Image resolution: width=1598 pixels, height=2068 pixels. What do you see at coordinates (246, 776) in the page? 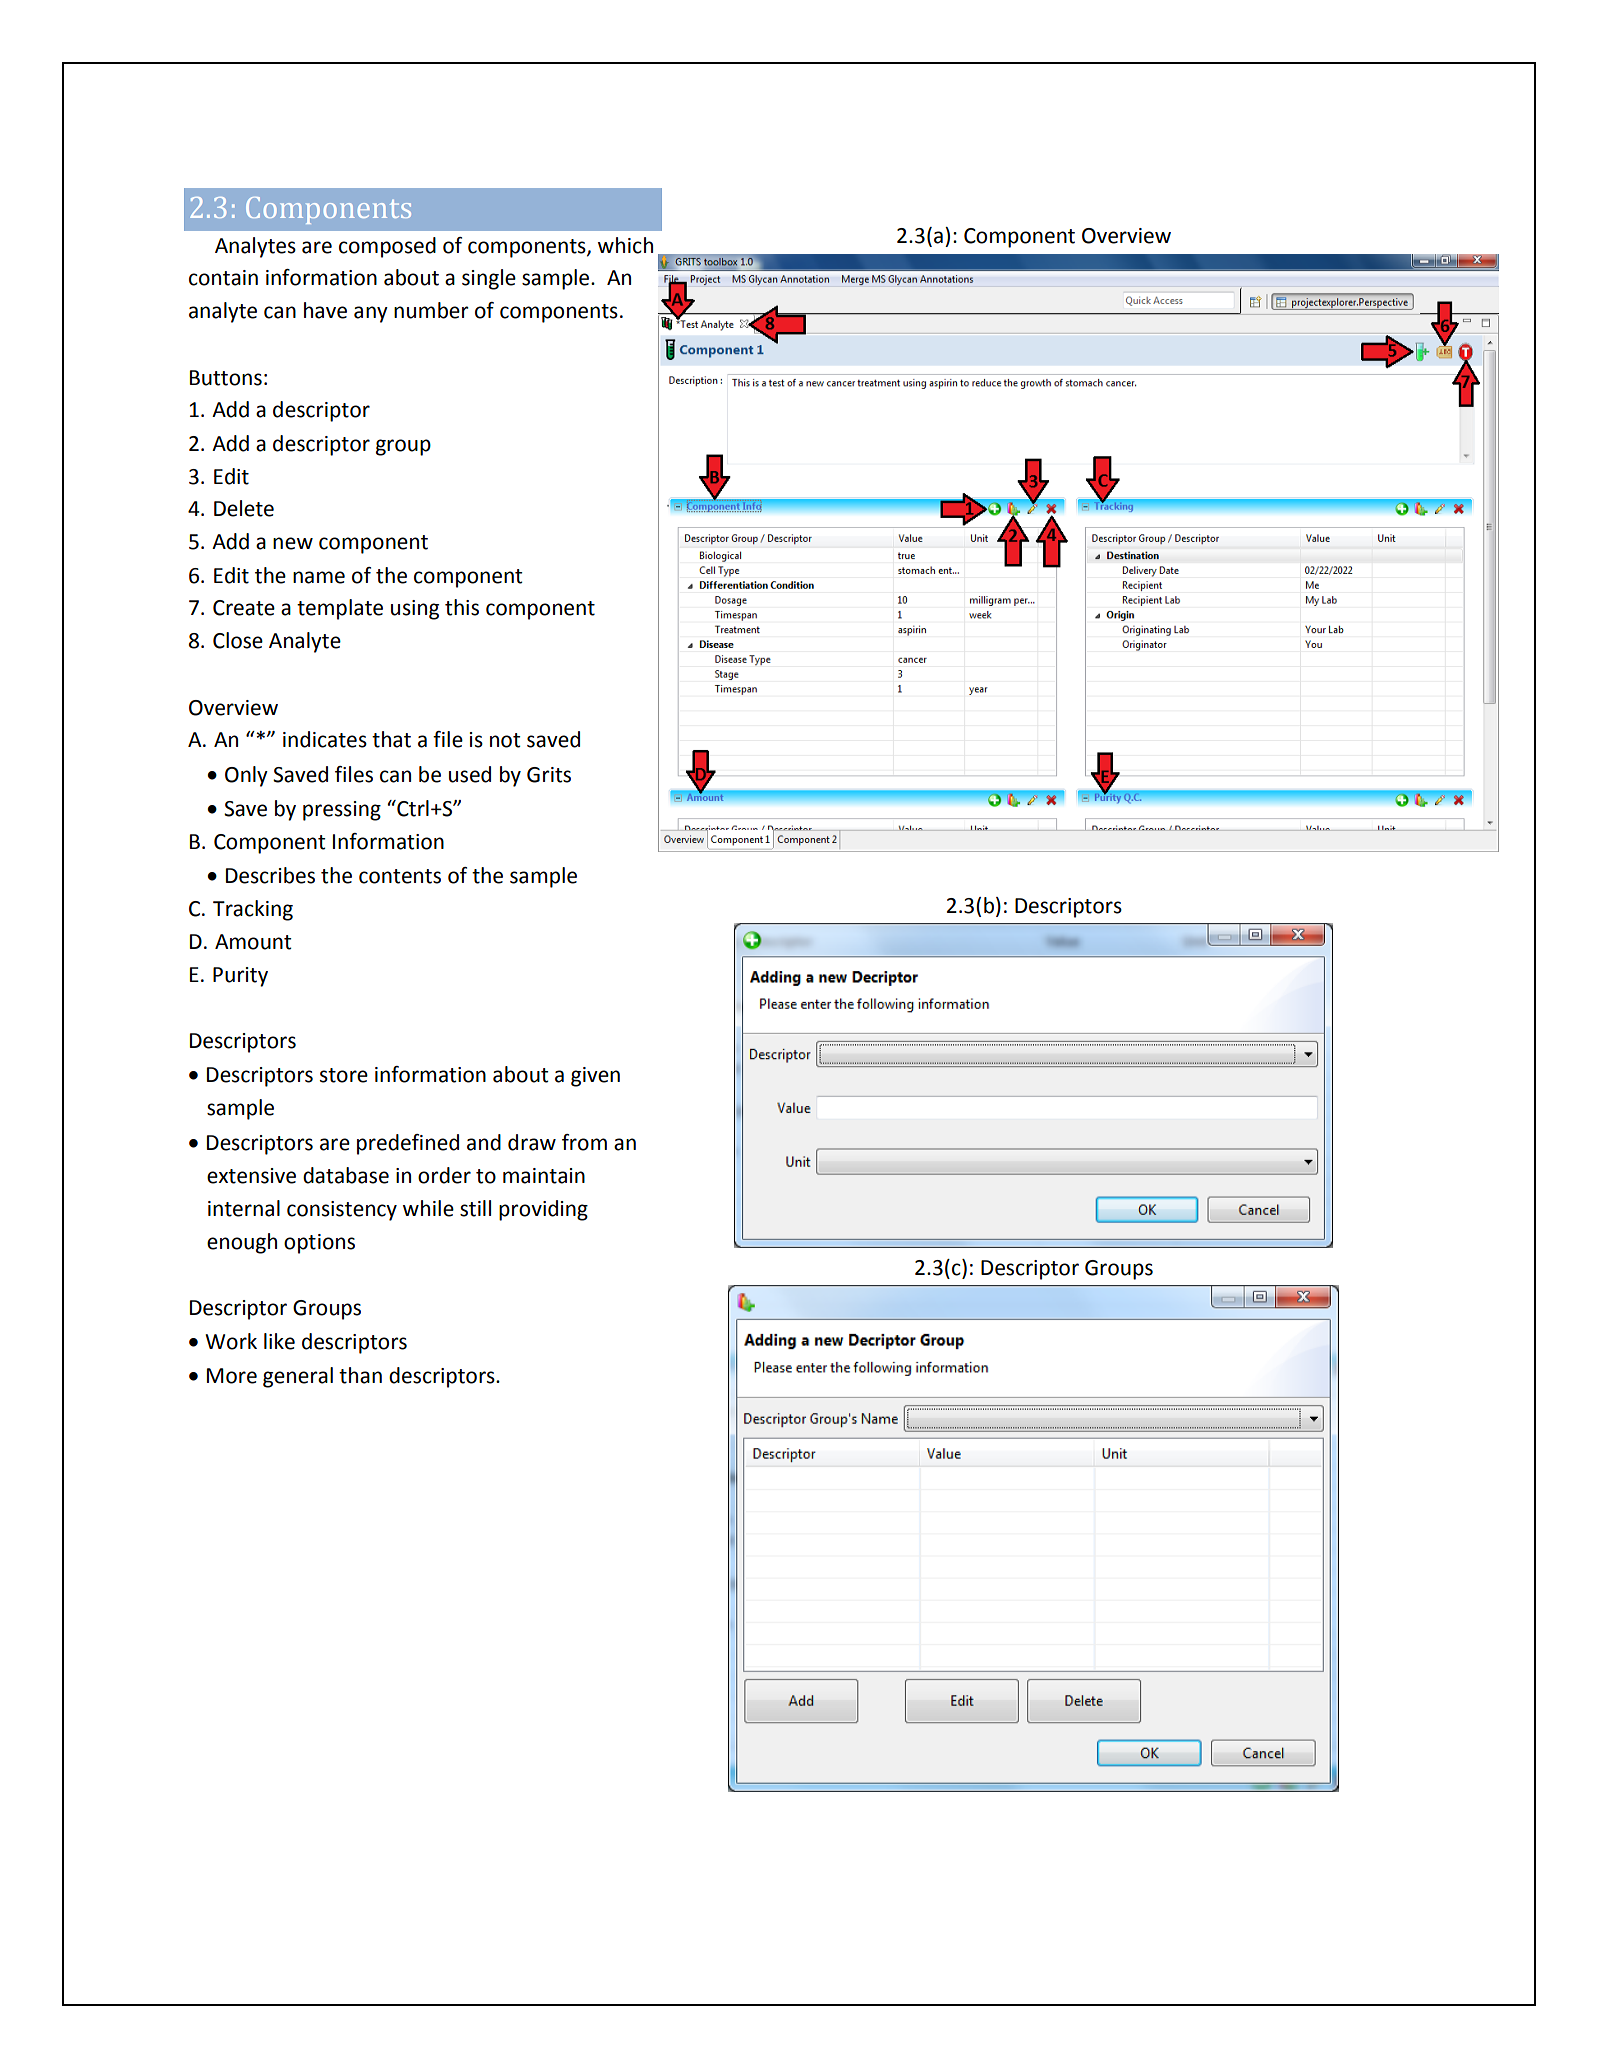
I see `Only` at bounding box center [246, 776].
